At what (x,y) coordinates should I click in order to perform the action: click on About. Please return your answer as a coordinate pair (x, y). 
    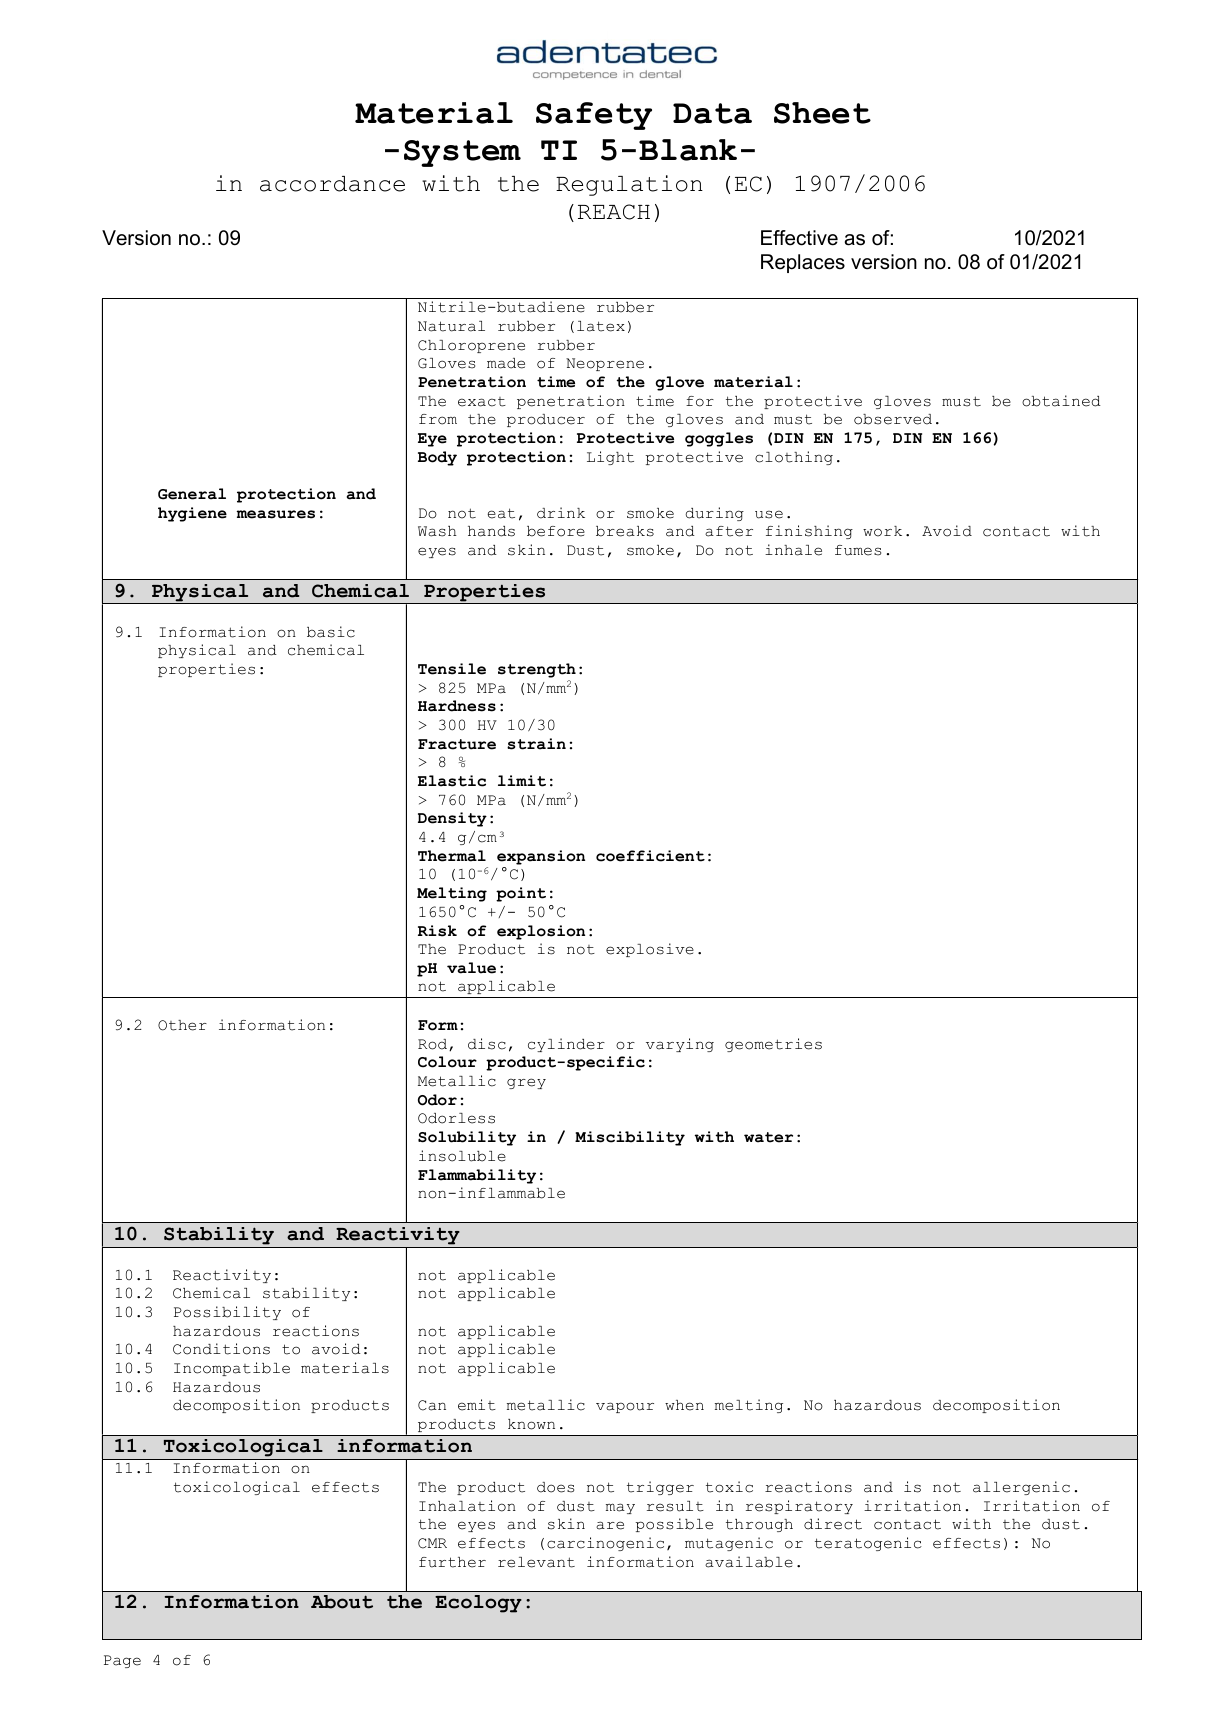
    Looking at the image, I should click on (342, 1602).
